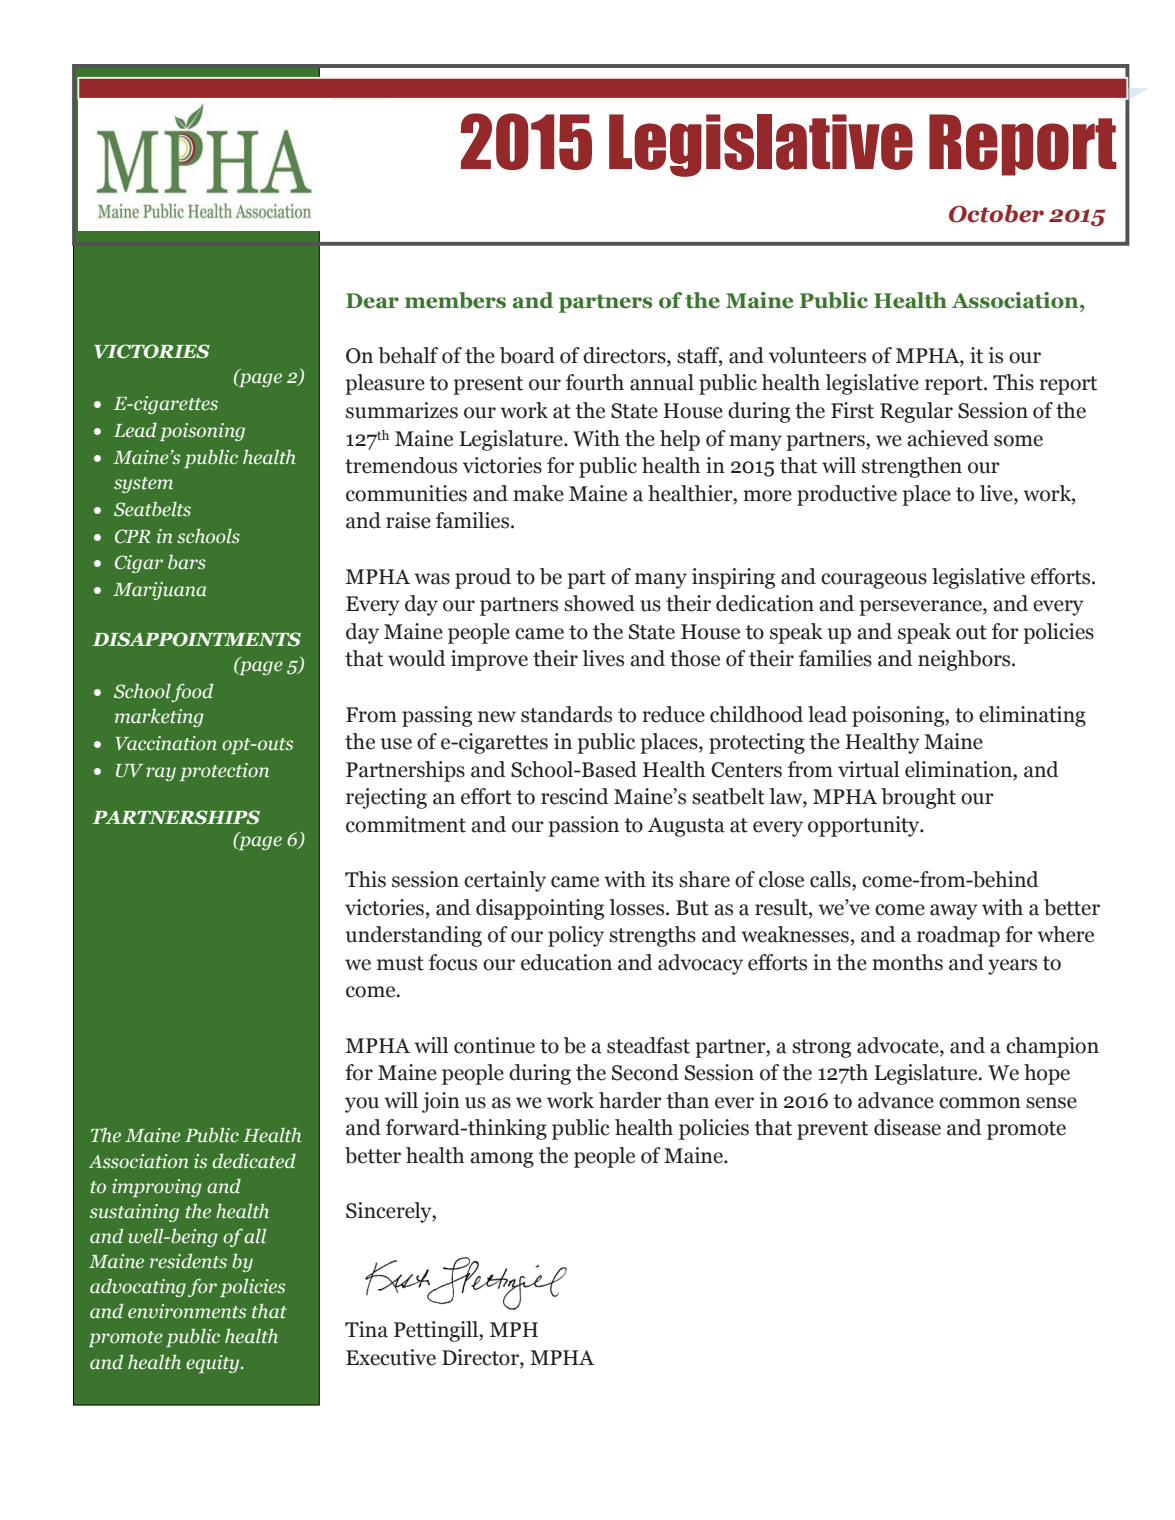  Describe the element at coordinates (372, 301) in the screenshot. I see `Dear` at that location.
